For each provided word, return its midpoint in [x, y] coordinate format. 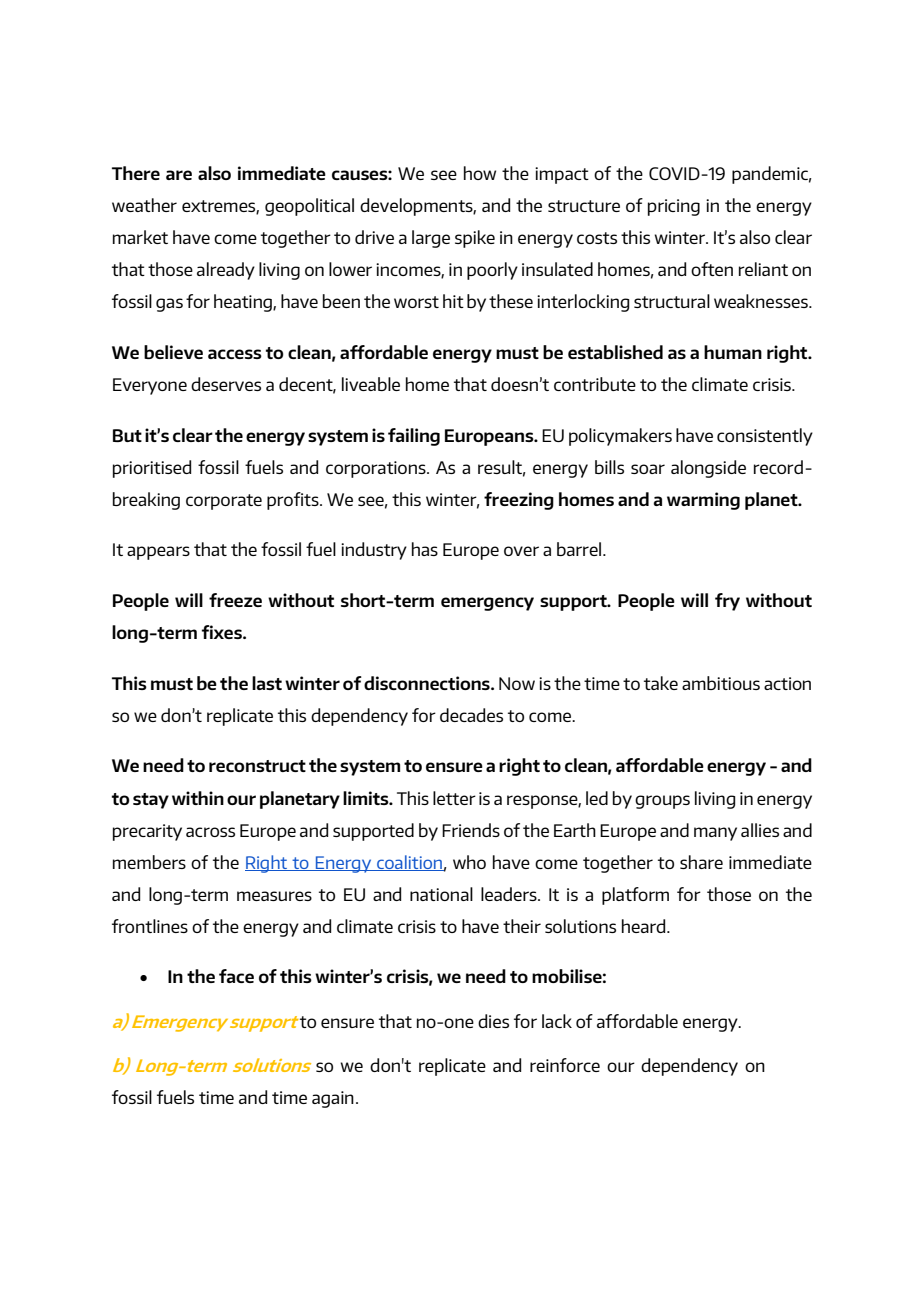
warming [703, 501]
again [333, 1099]
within [198, 798]
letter [454, 798]
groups [662, 802]
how [480, 173]
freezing [519, 501]
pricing [674, 207]
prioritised [152, 469]
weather [144, 205]
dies [493, 1021]
